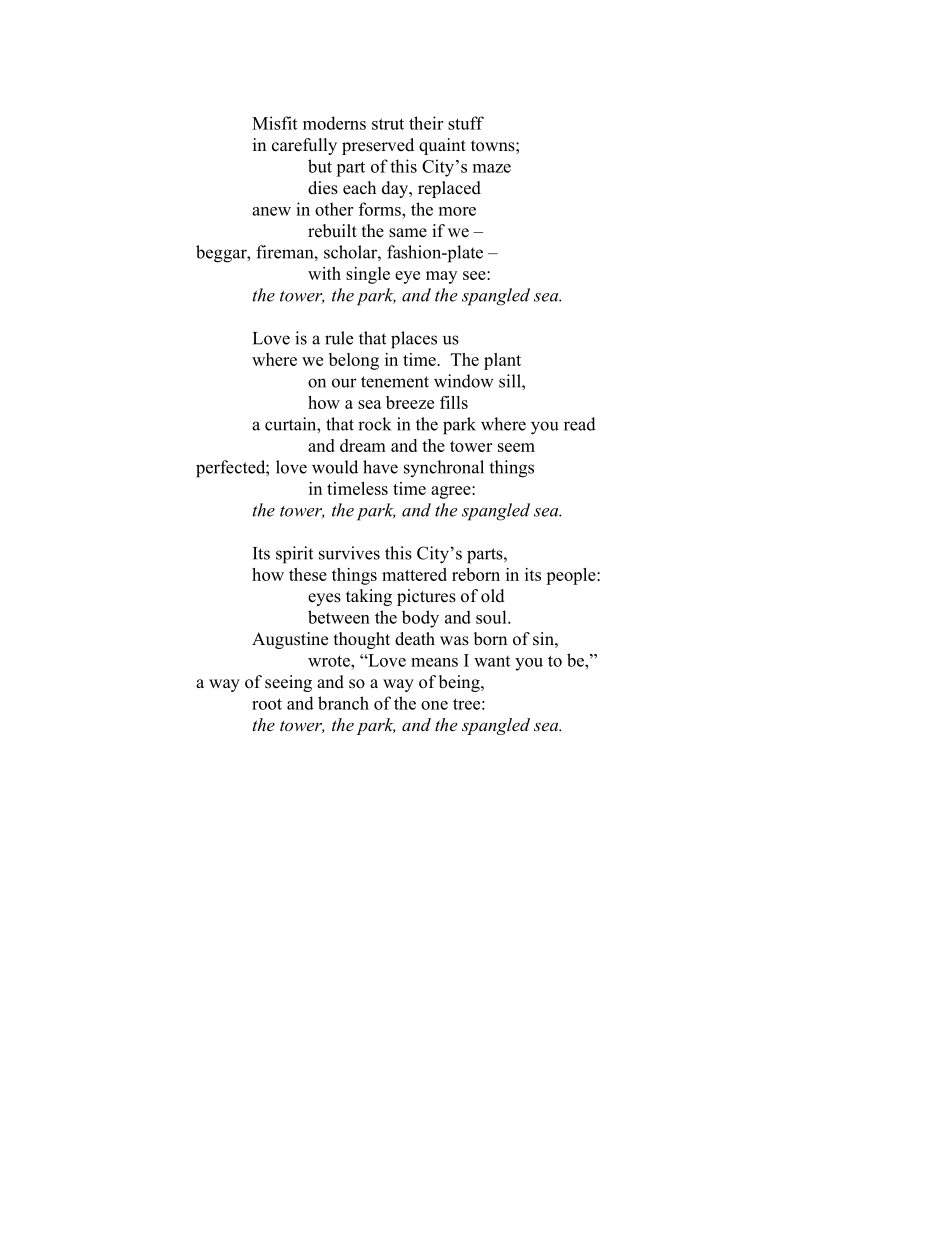 This screenshot has height=1233, width=952. Describe the element at coordinates (454, 402) in the screenshot. I see `fills` at that location.
